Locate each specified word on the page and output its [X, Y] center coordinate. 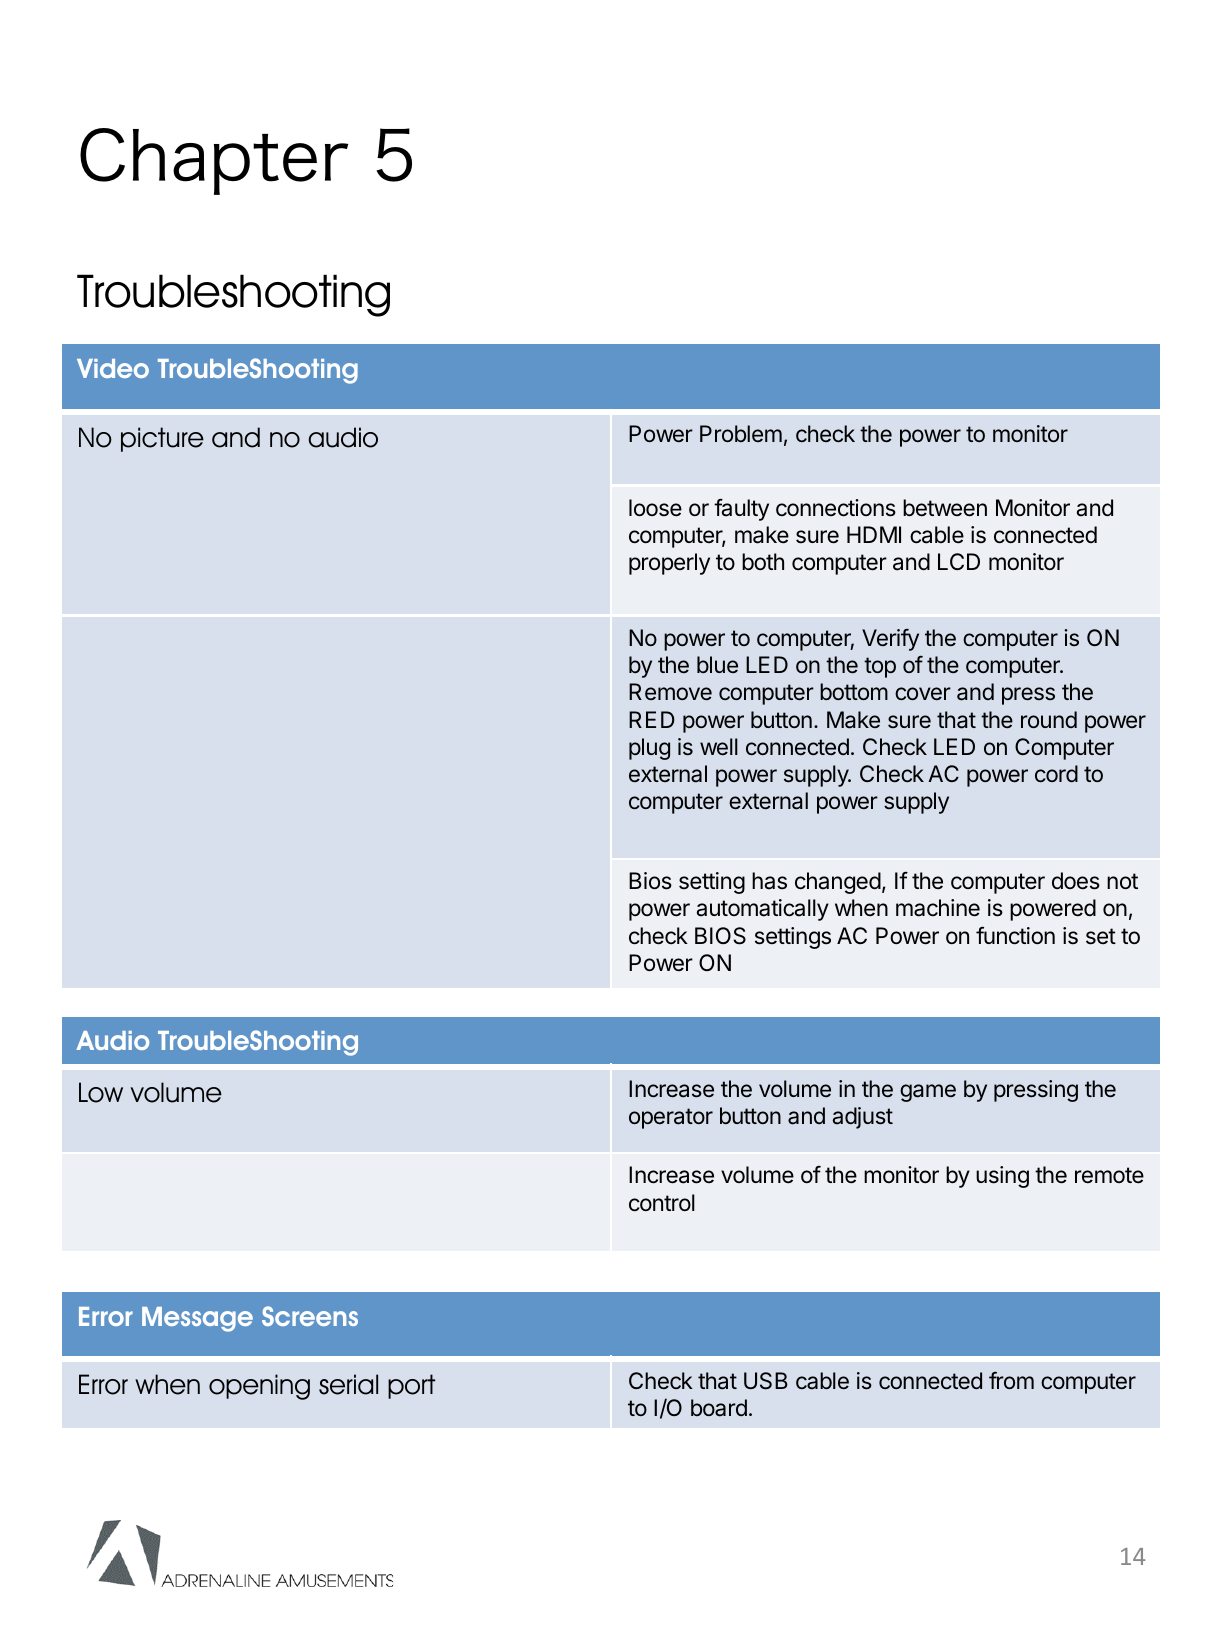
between [945, 508]
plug [649, 749]
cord [1056, 774]
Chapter [214, 161]
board [719, 1408]
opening [259, 1387]
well [719, 747]
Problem [741, 434]
